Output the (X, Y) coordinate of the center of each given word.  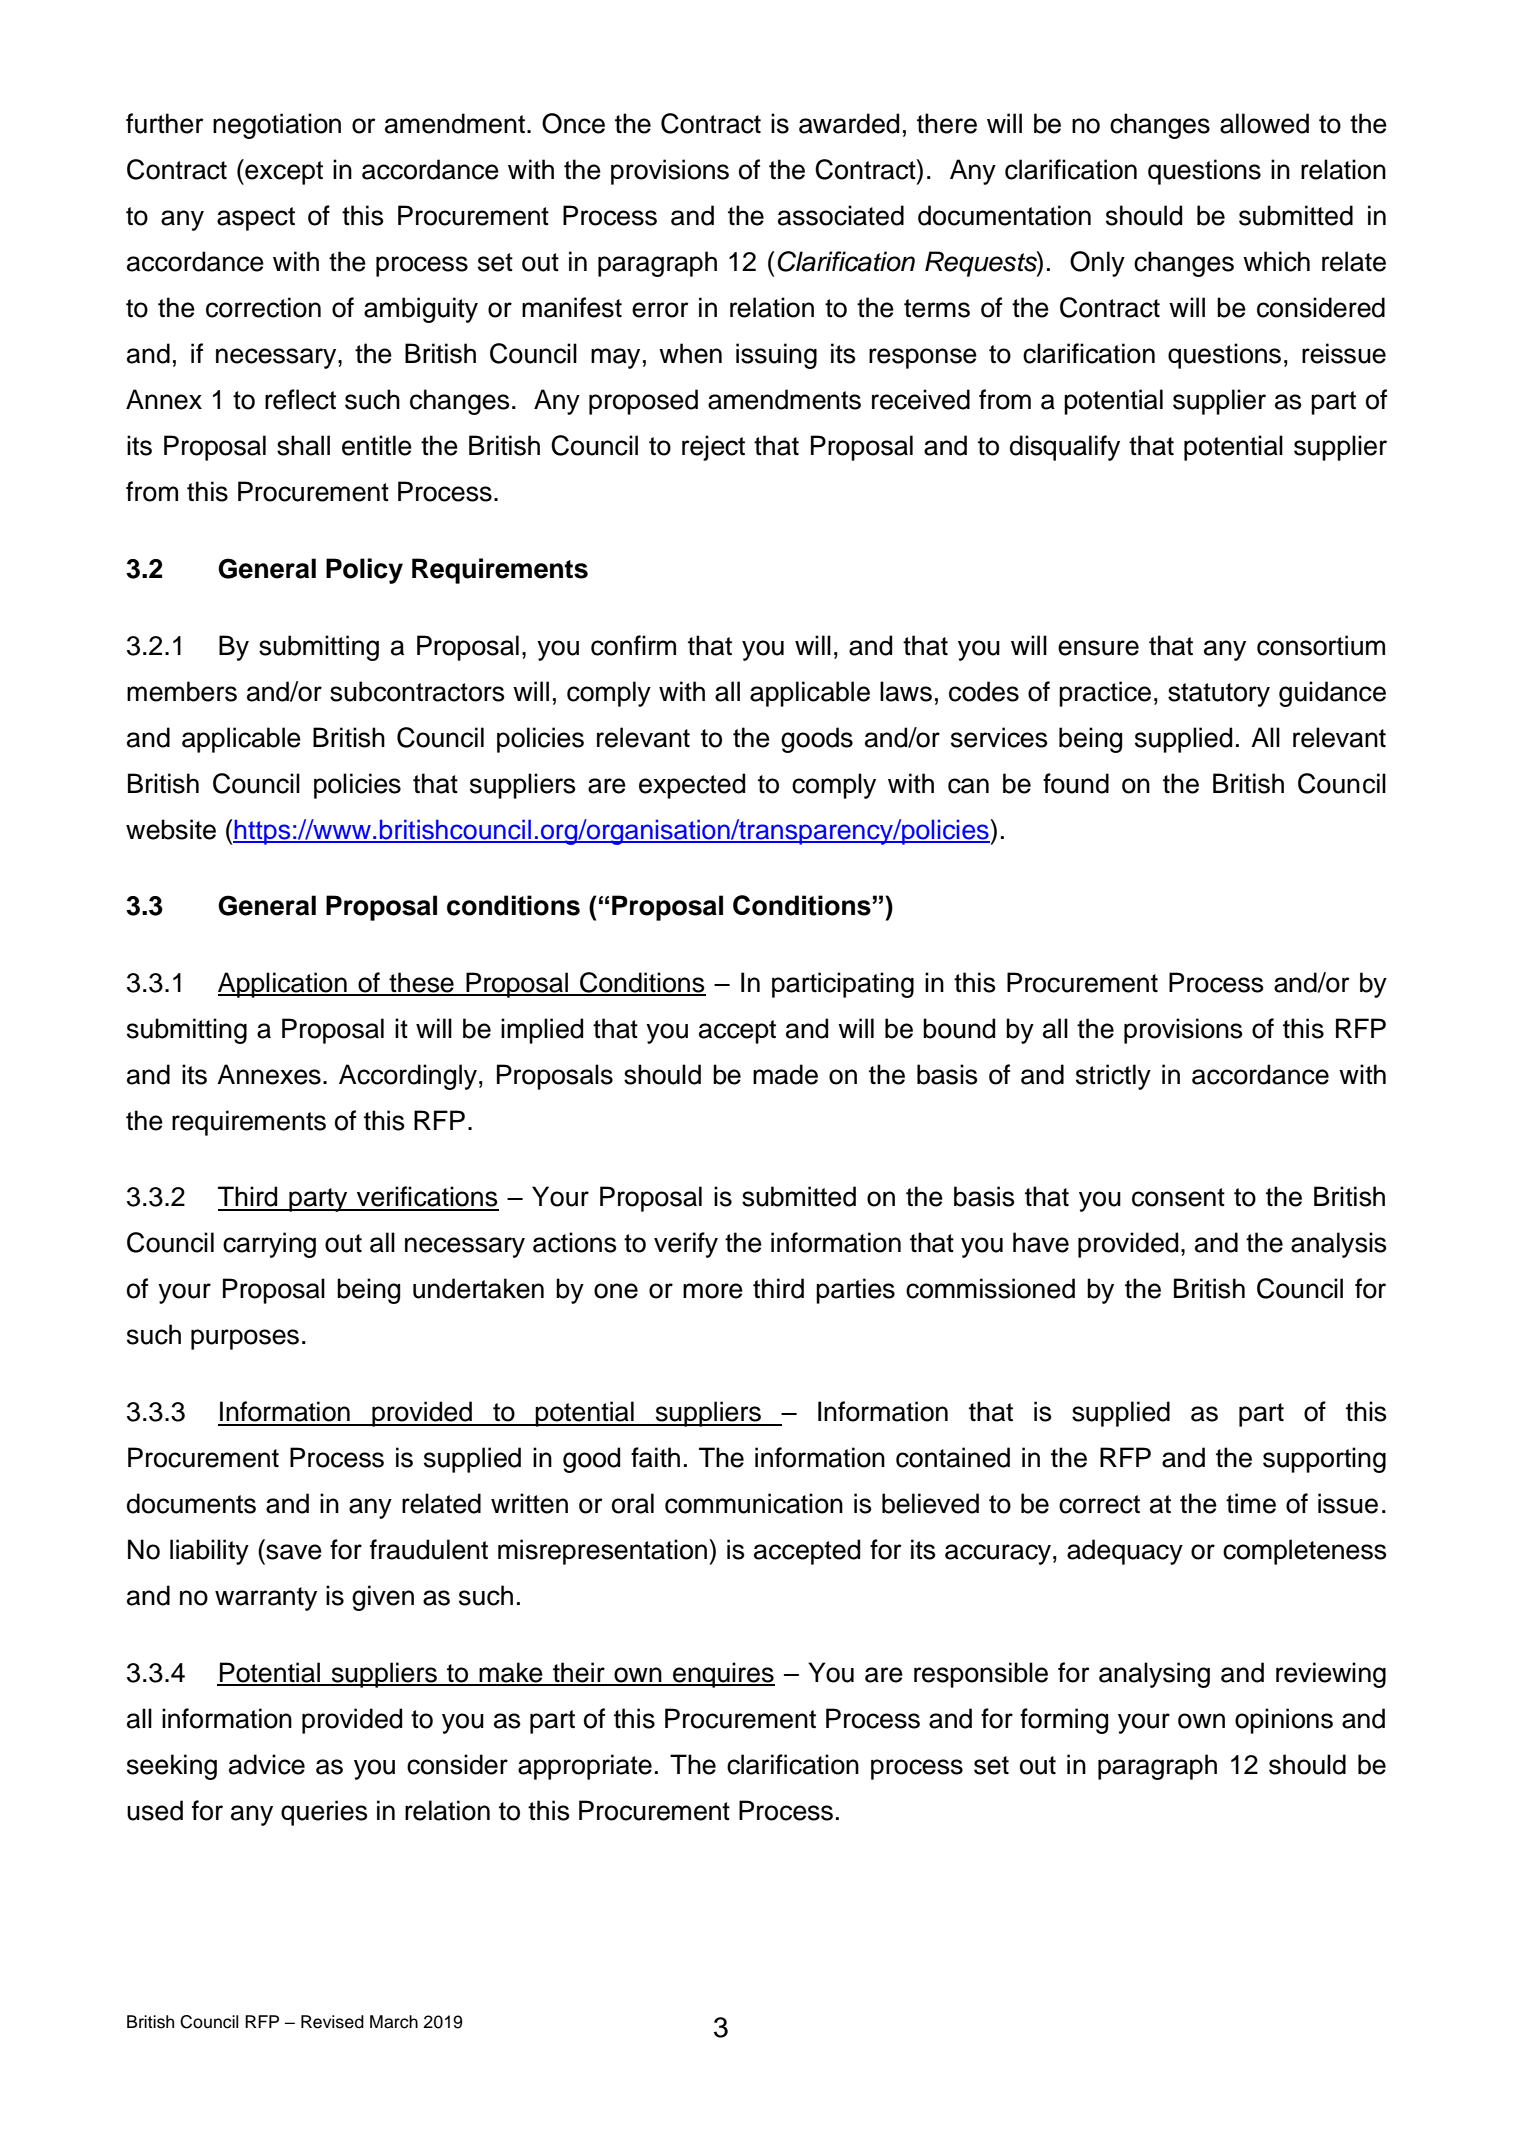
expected (692, 786)
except (283, 172)
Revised (332, 2022)
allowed (1264, 123)
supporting (1324, 1460)
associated (841, 215)
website (171, 829)
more (713, 1291)
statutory (1219, 695)
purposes (245, 1339)
